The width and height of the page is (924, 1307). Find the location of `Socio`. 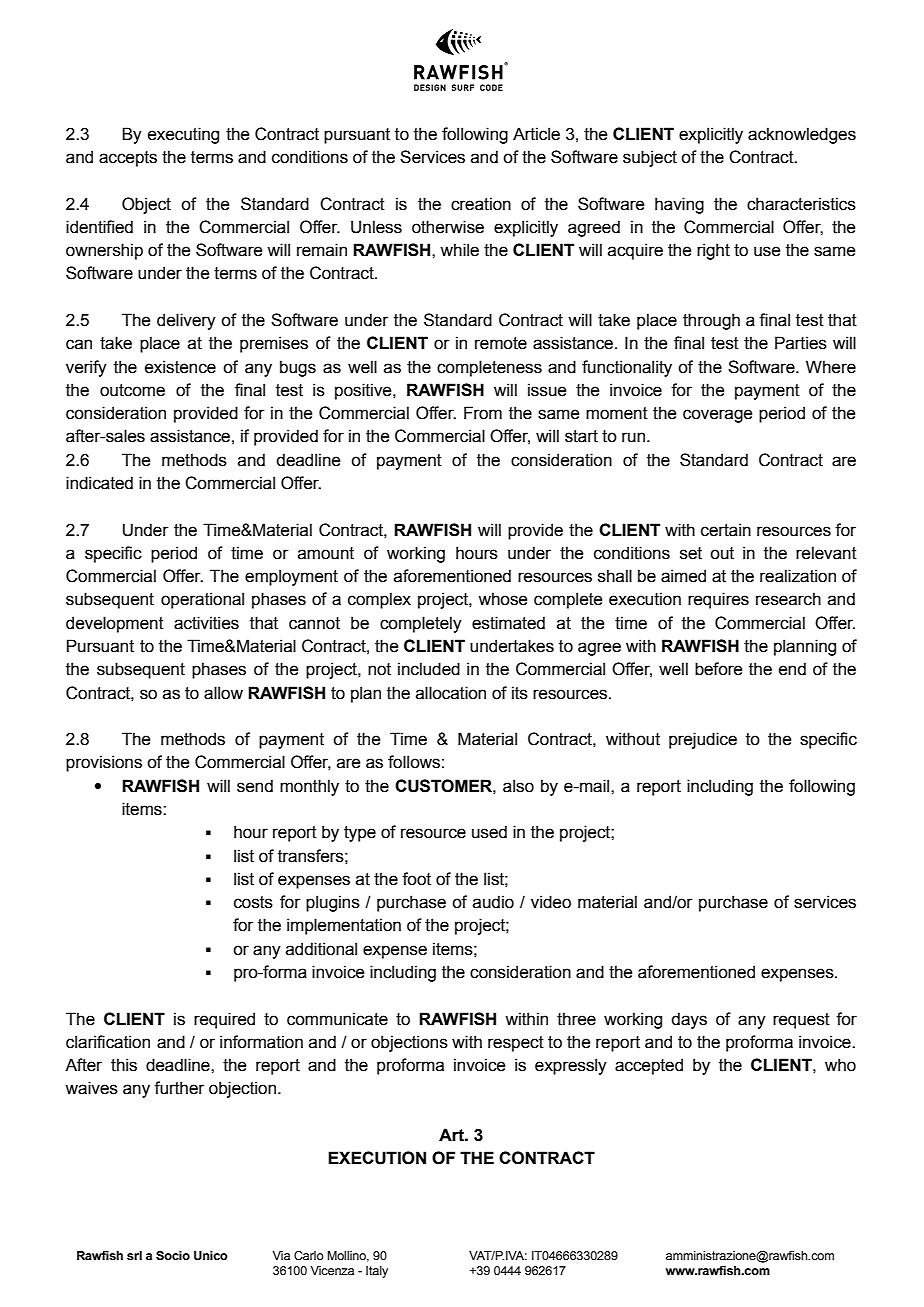

Socio is located at coordinates (173, 1255).
